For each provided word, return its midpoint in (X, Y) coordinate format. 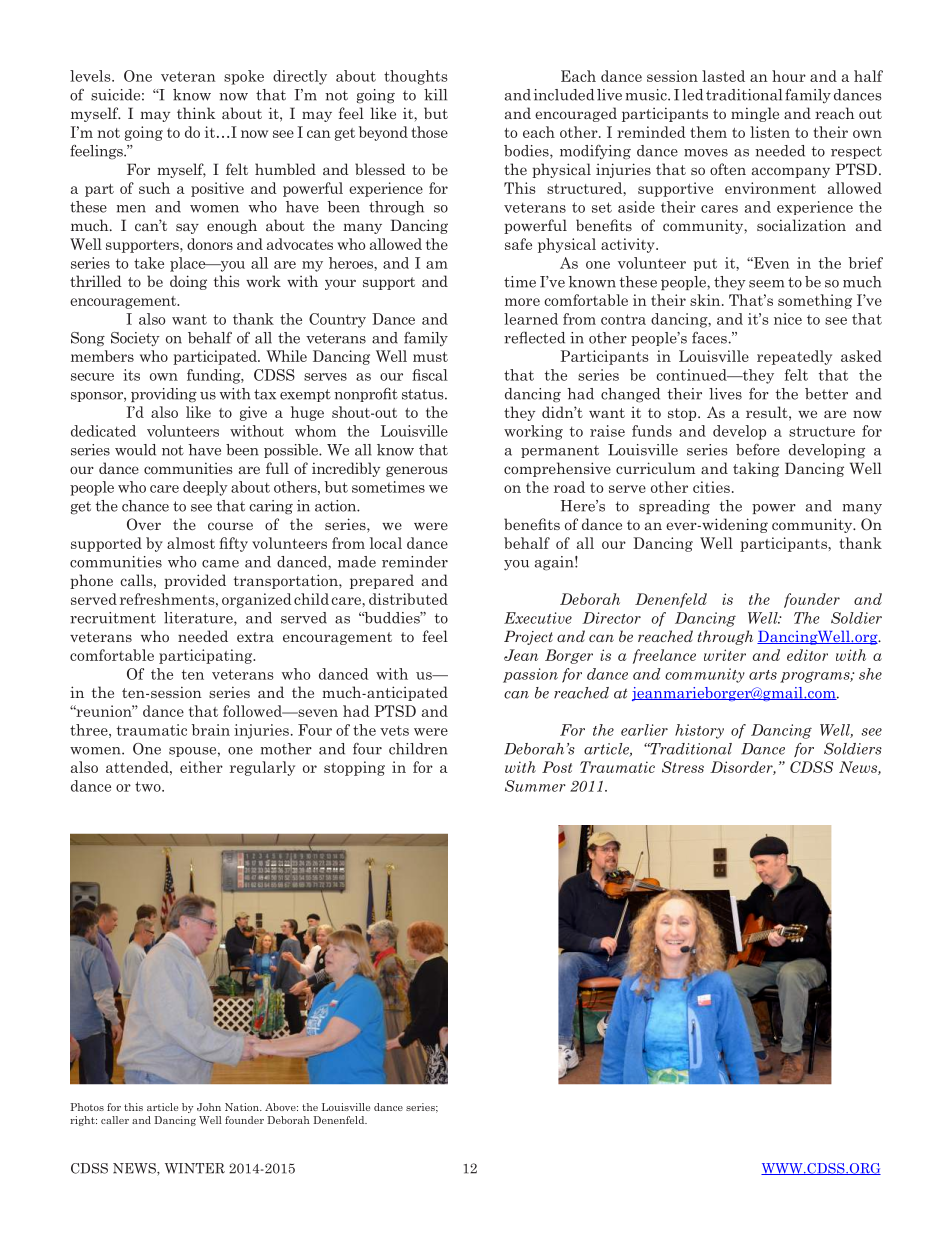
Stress (683, 767)
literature (199, 619)
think (196, 113)
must (430, 357)
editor (807, 655)
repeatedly (794, 357)
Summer (535, 786)
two (149, 786)
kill (435, 95)
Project (528, 637)
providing (164, 395)
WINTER (195, 1168)
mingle (755, 114)
